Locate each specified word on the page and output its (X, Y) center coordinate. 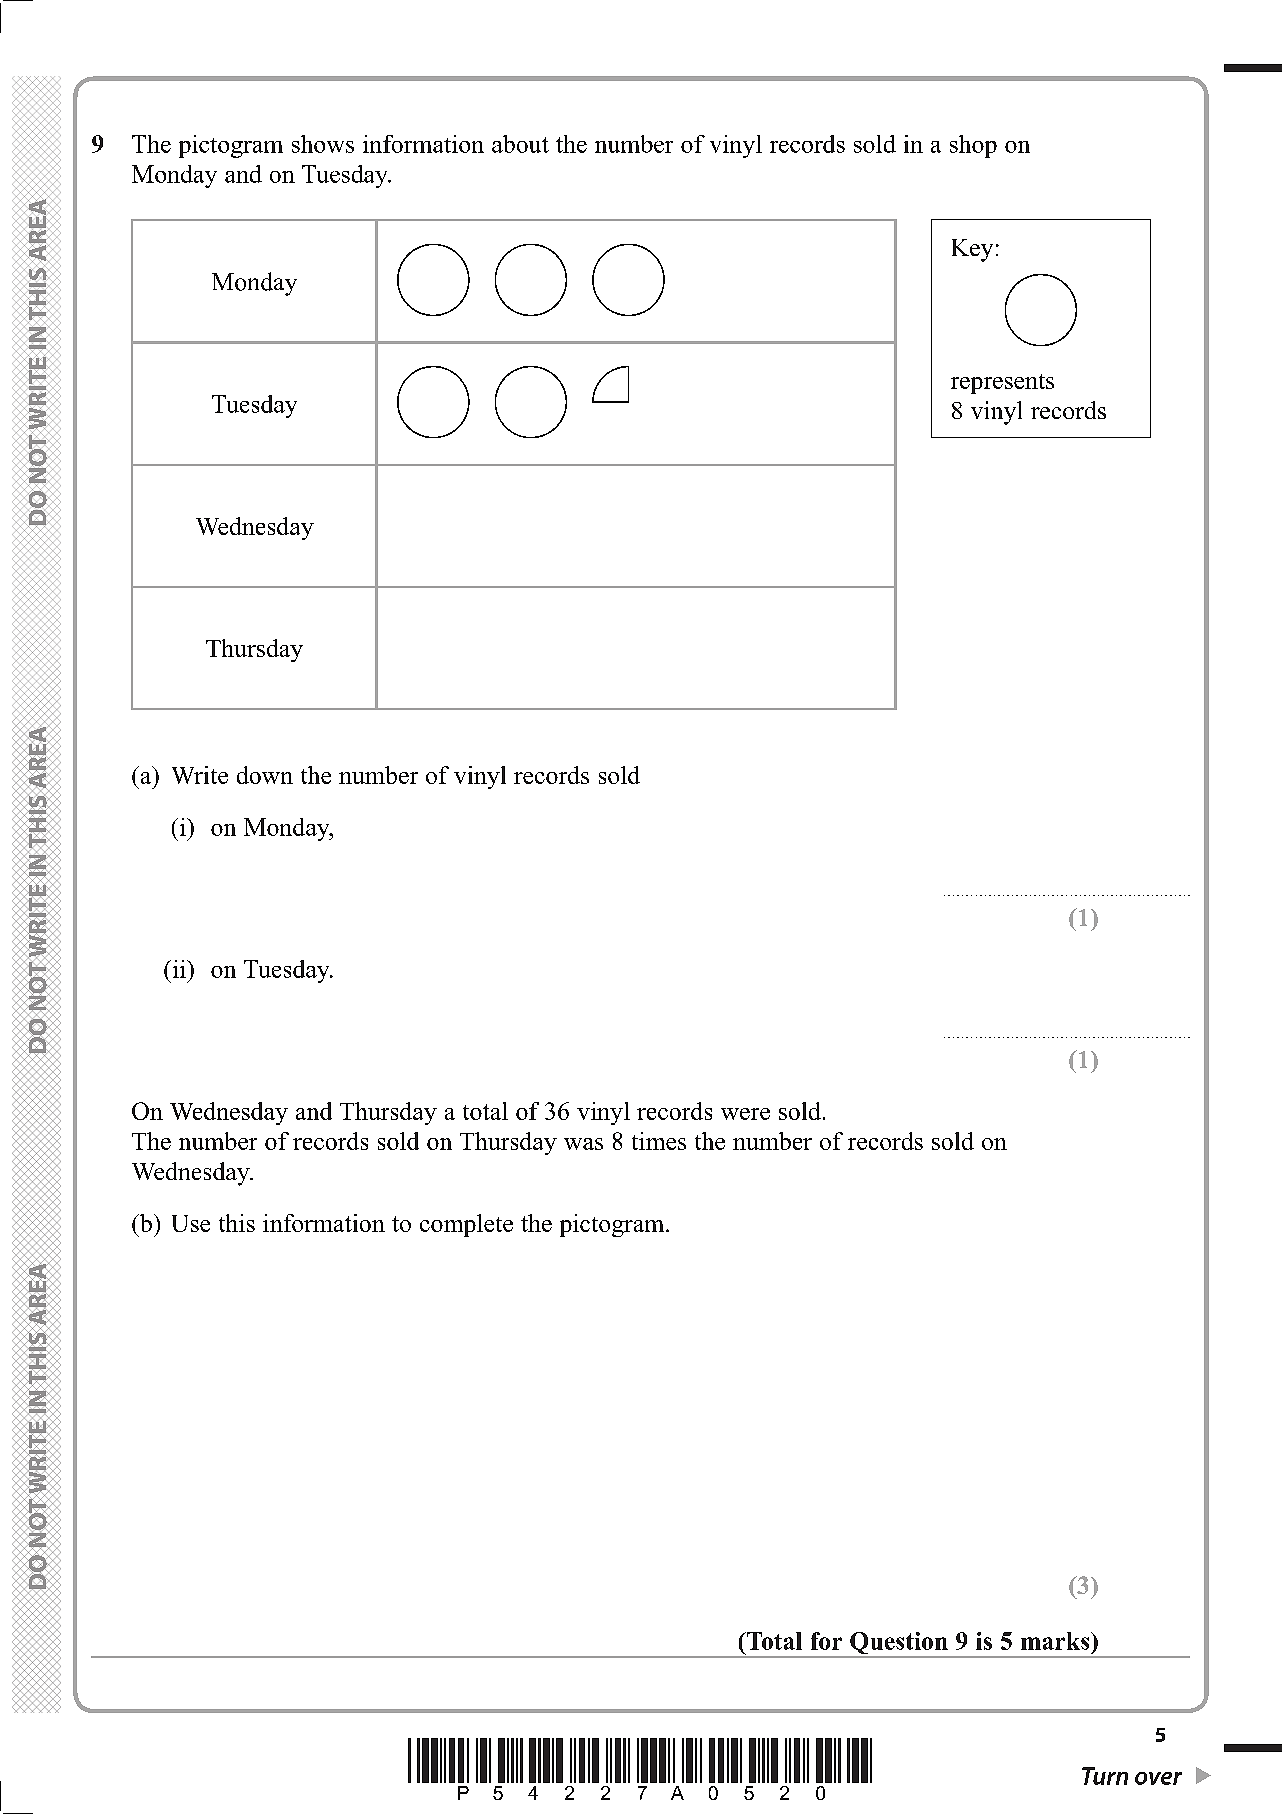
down (265, 775)
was (583, 1144)
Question (899, 1644)
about (520, 144)
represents (1002, 384)
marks (1056, 1641)
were (745, 1114)
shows (323, 144)
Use (191, 1223)
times (659, 1141)
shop (973, 146)
